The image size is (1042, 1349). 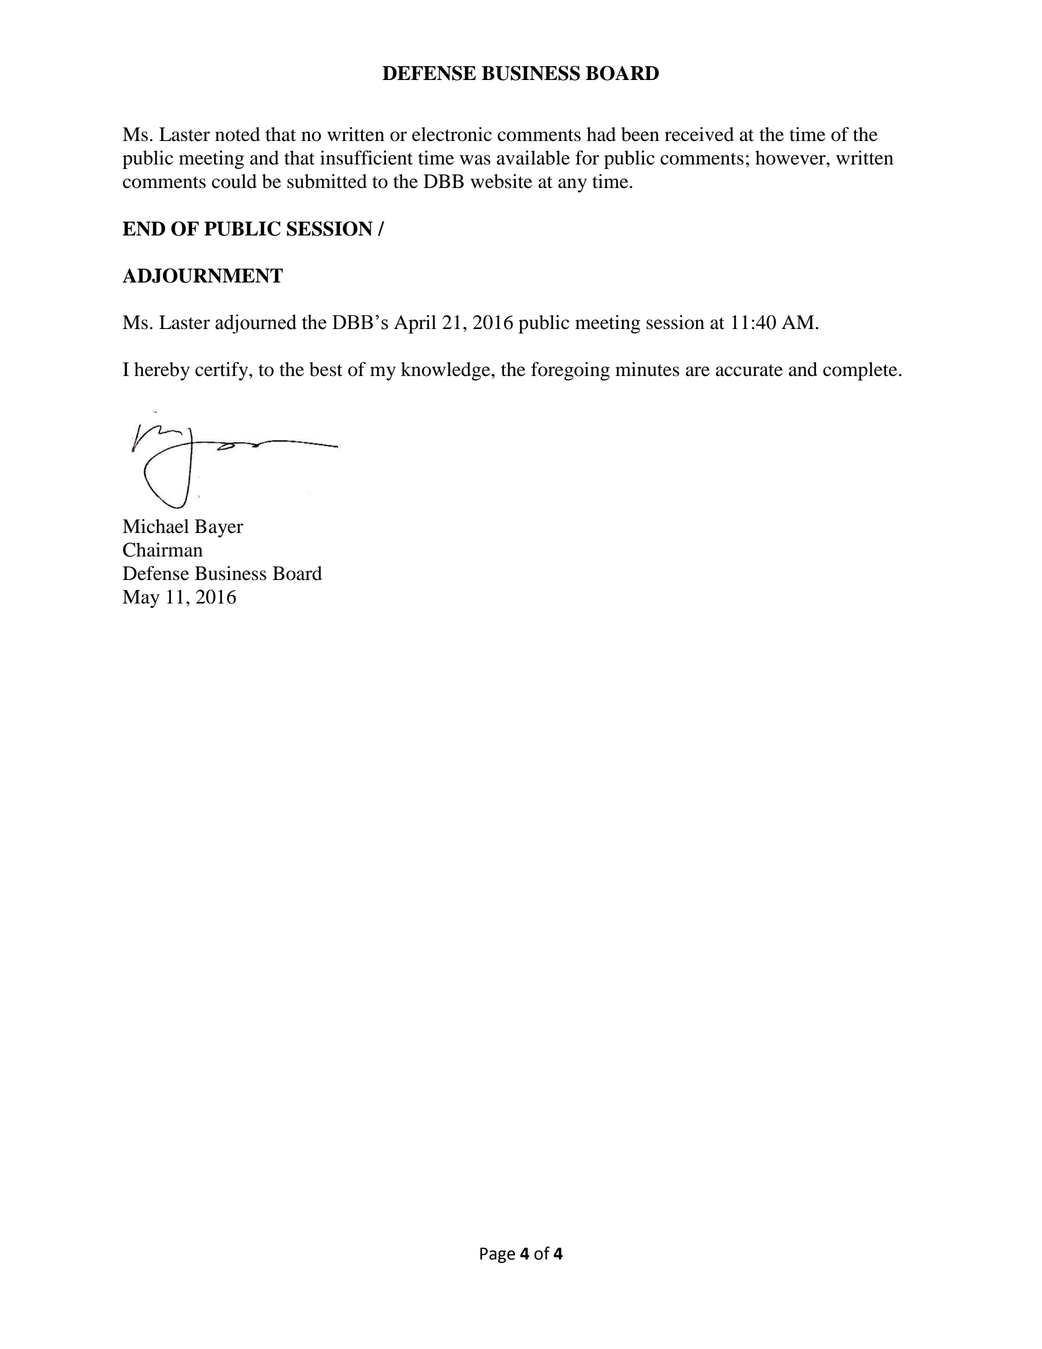 What do you see at coordinates (234, 181) in the image?
I see `could` at bounding box center [234, 181].
